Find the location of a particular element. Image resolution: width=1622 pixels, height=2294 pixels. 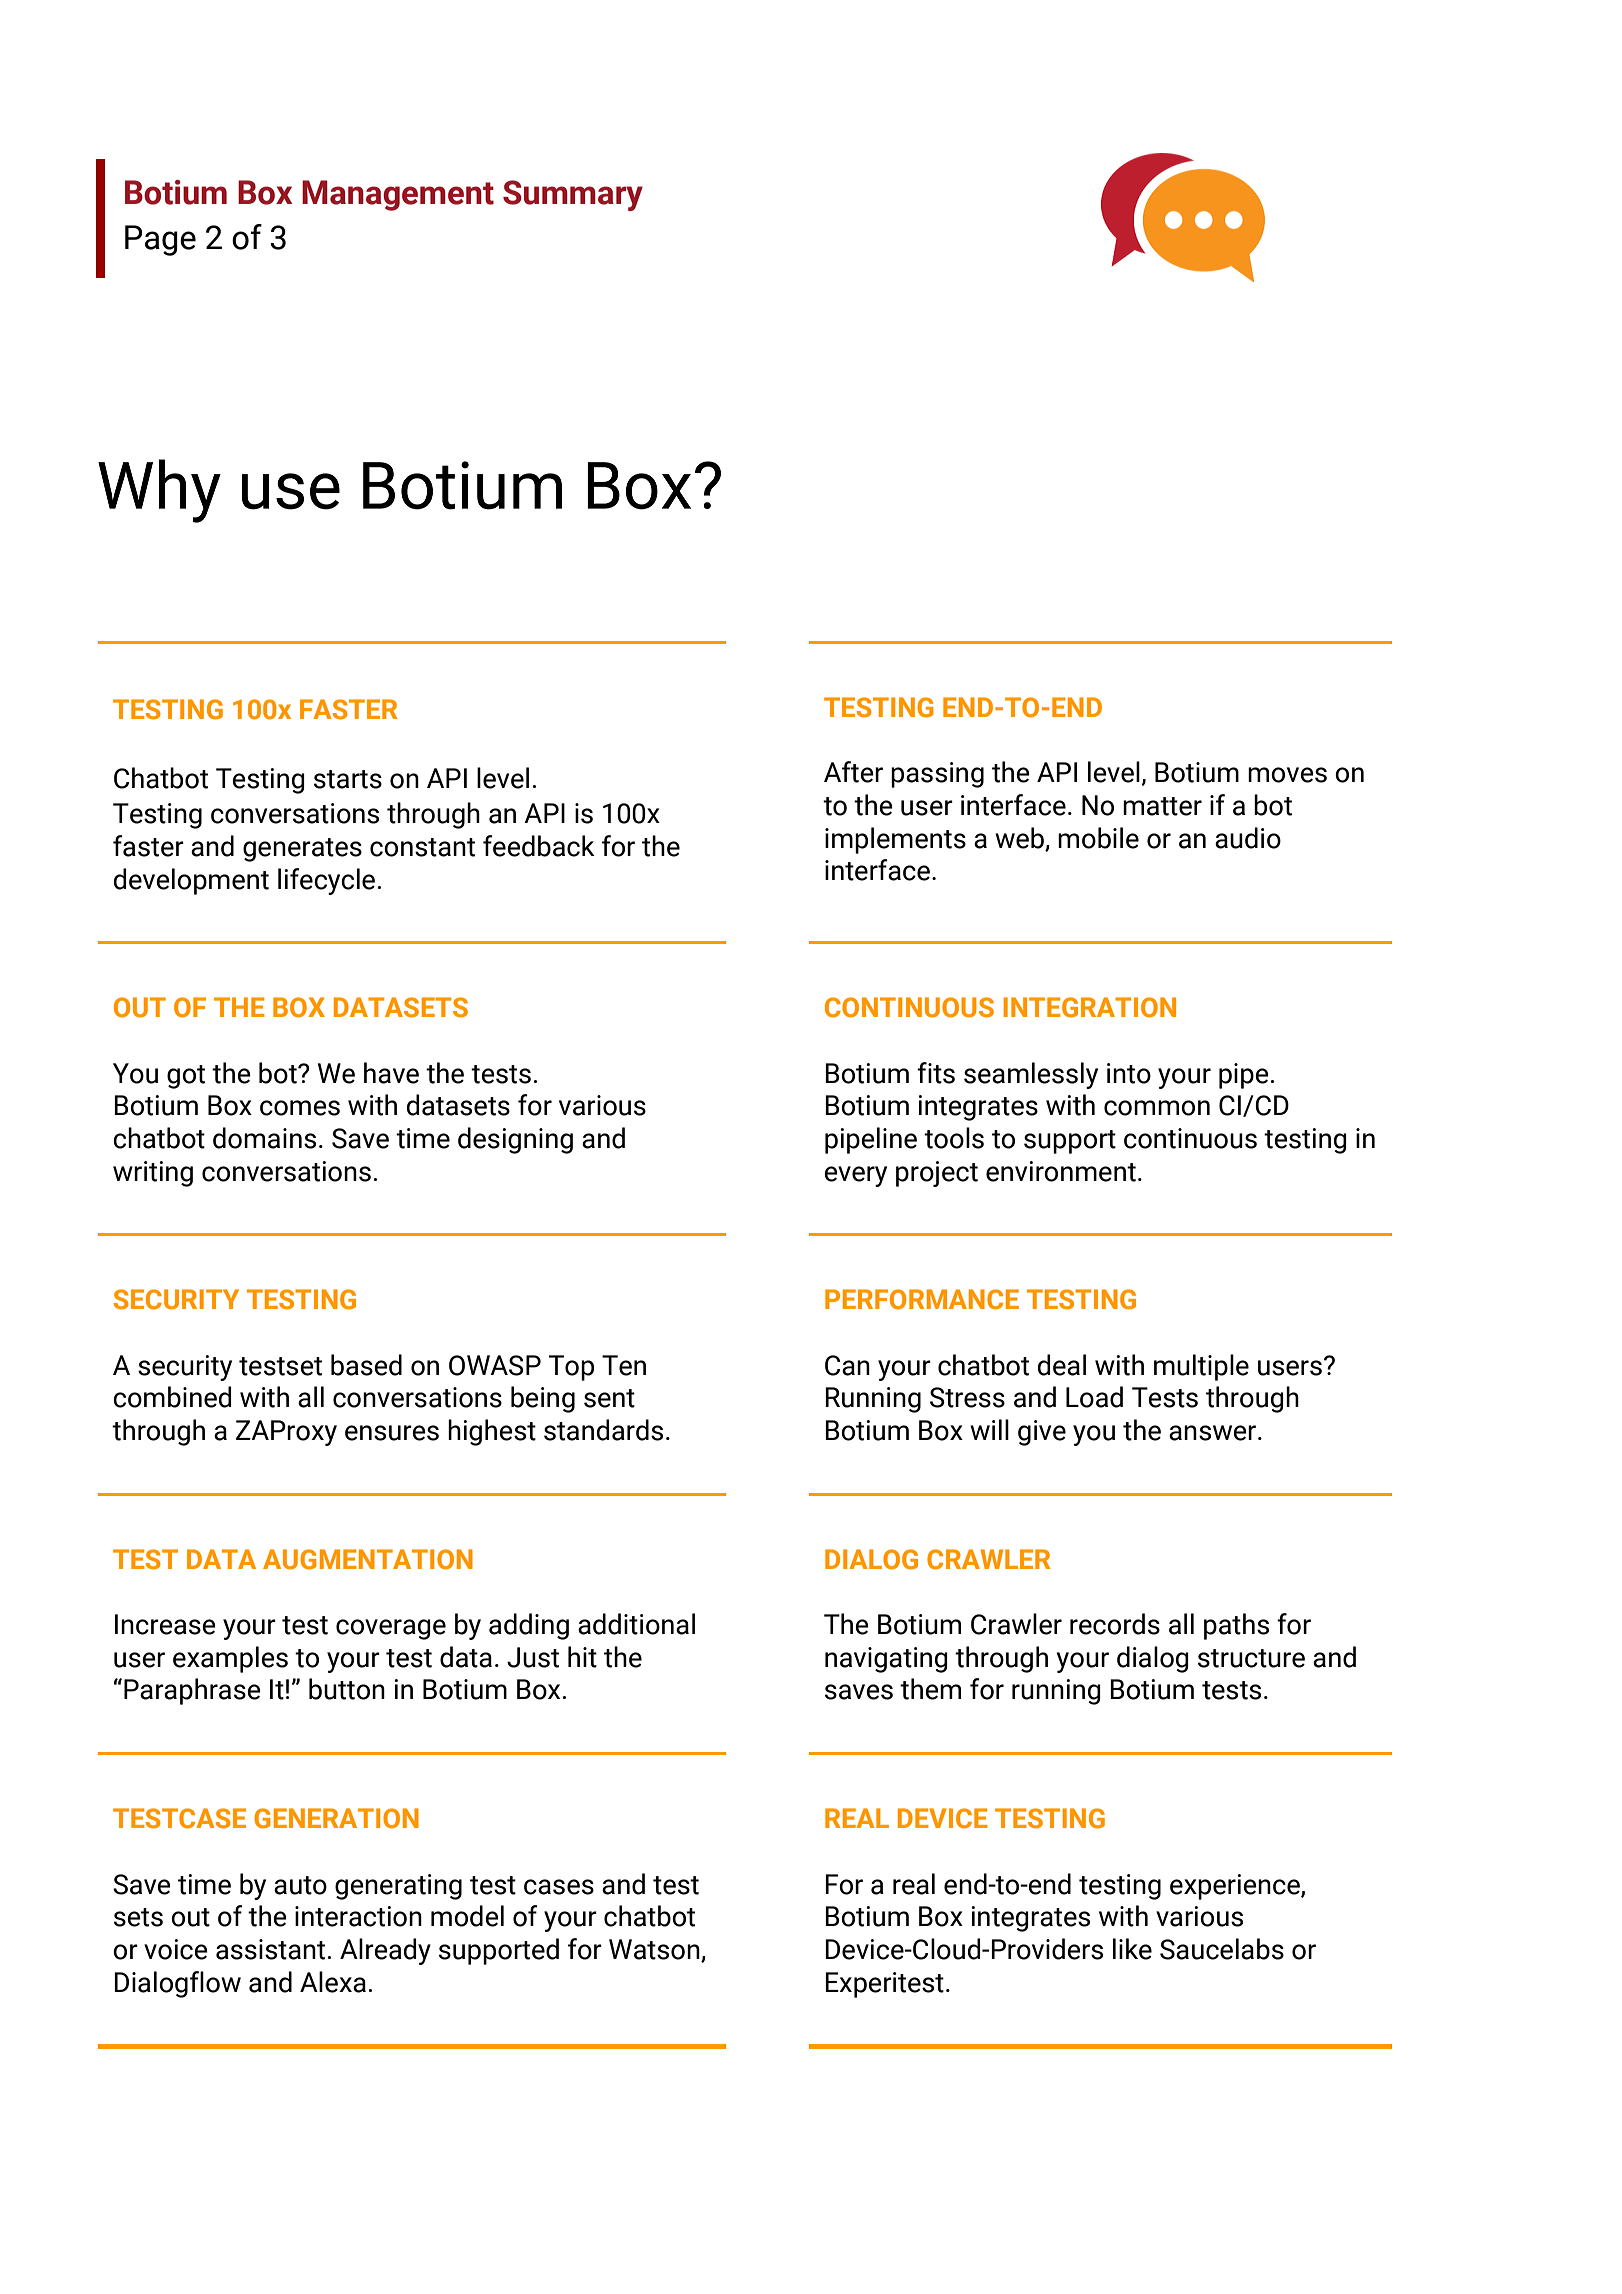

generates is located at coordinates (302, 850).
